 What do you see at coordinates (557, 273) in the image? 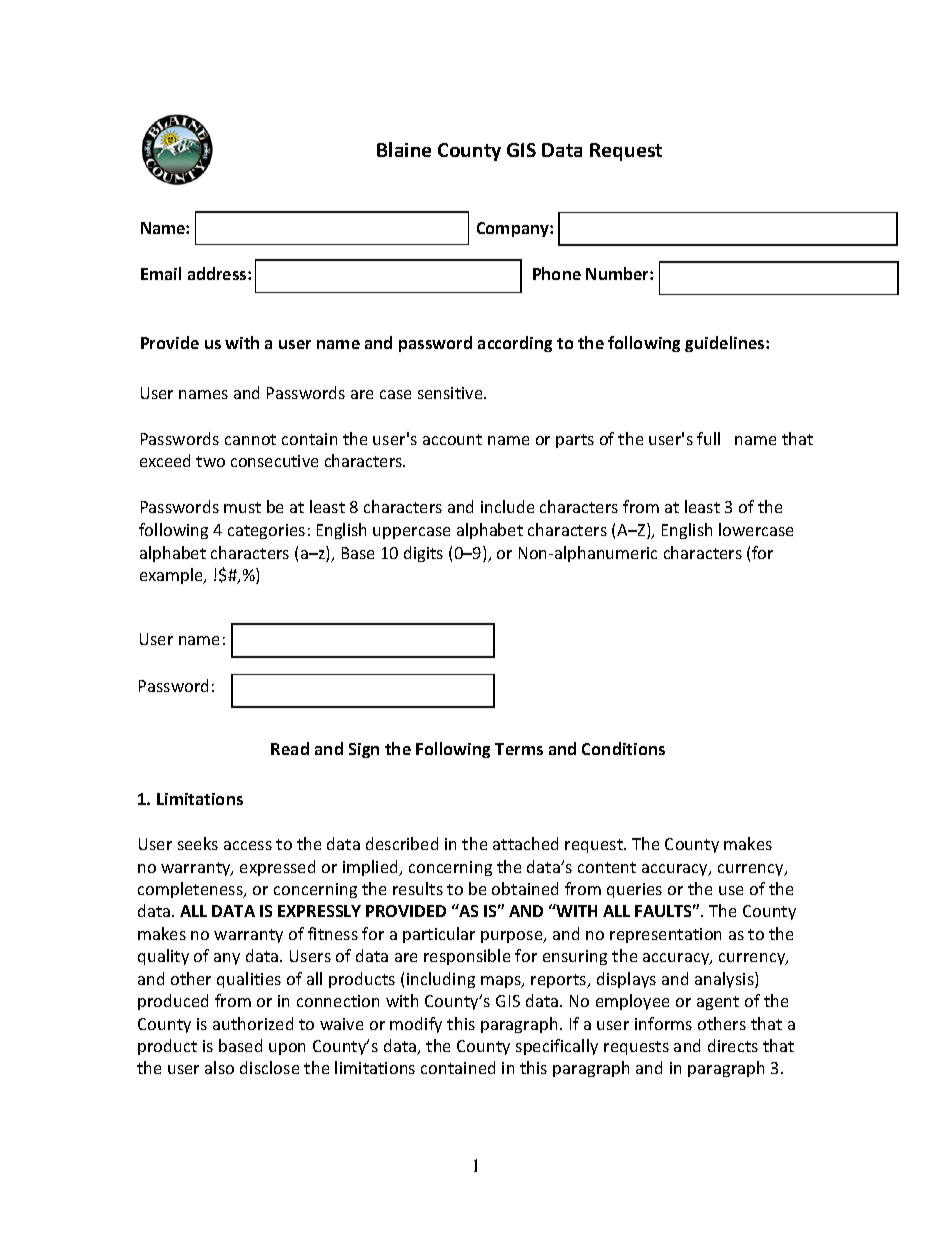
I see `Phone` at bounding box center [557, 273].
